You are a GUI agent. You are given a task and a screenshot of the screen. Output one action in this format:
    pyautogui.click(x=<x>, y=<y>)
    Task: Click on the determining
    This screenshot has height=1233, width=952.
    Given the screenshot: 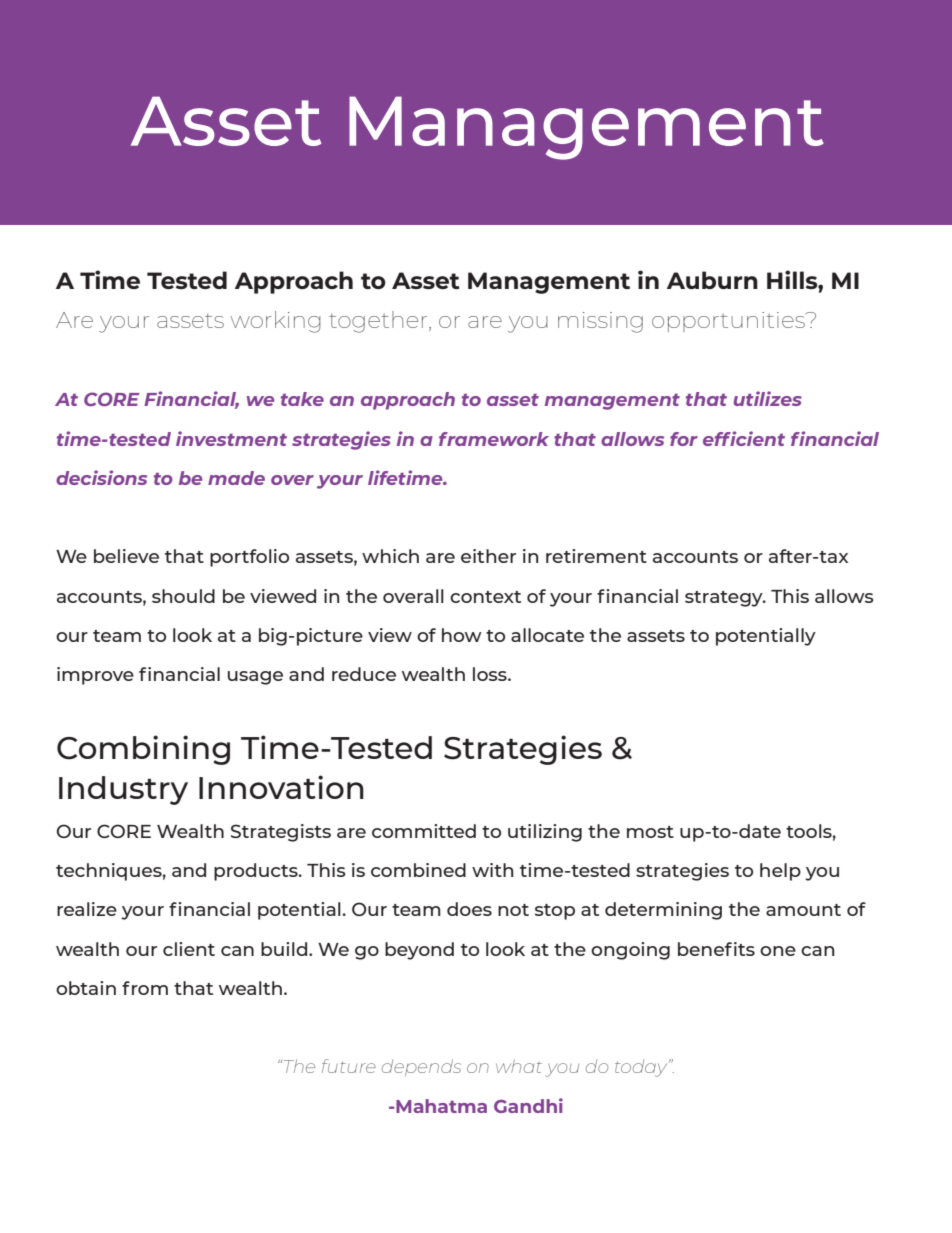 What is the action you would take?
    pyautogui.click(x=663, y=911)
